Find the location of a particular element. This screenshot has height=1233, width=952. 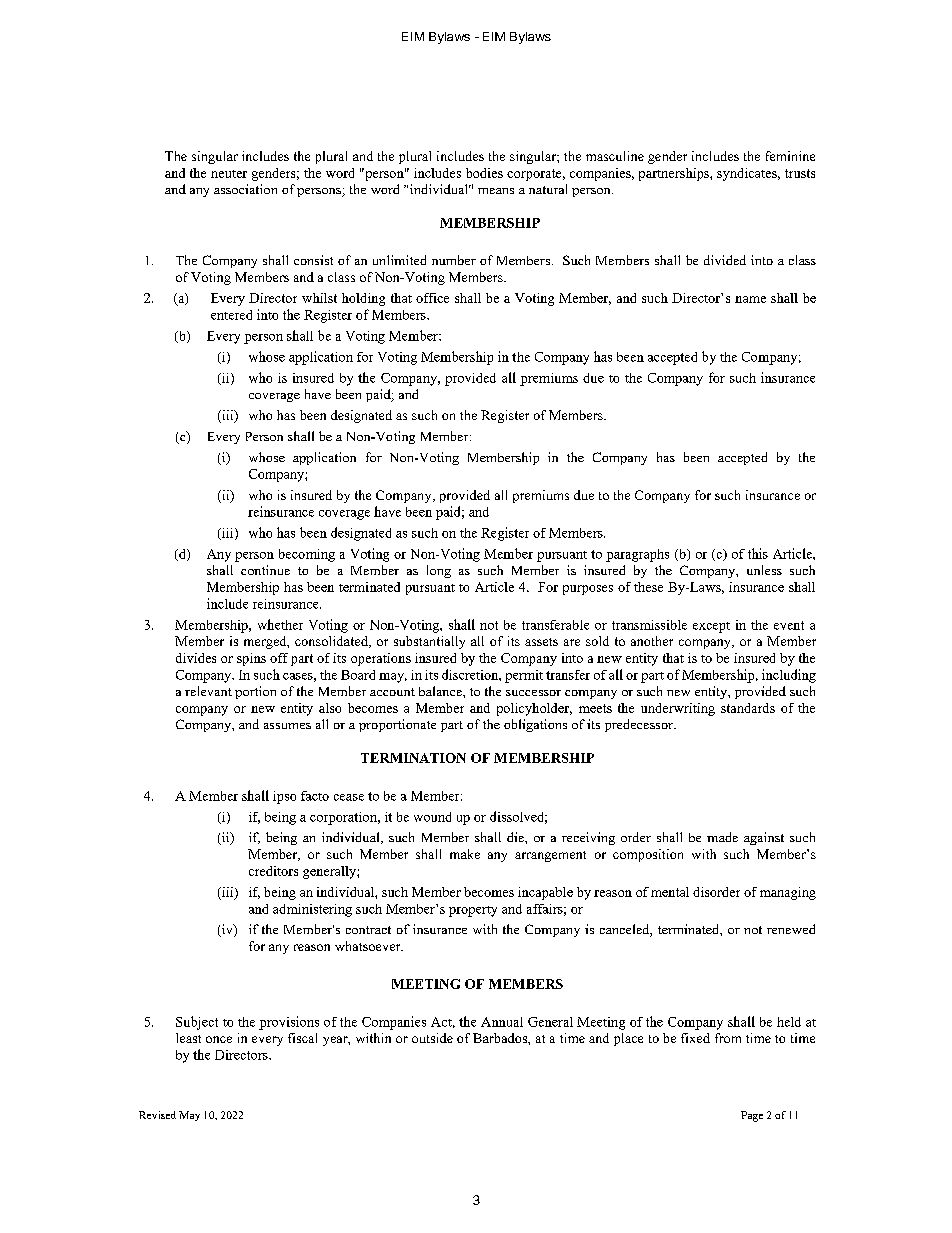

creditors is located at coordinates (273, 871).
